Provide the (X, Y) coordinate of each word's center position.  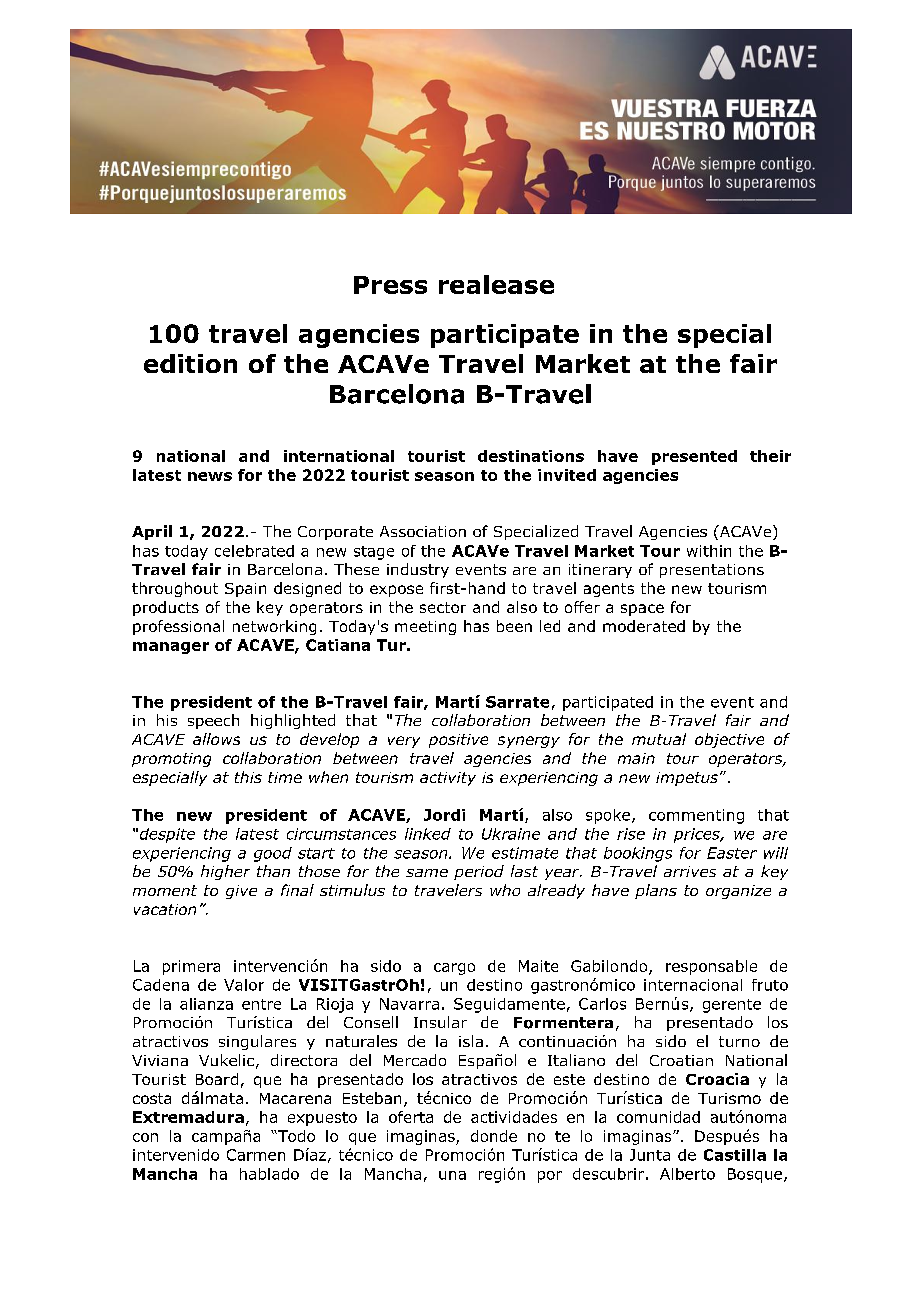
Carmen (256, 1155)
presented (694, 457)
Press (390, 285)
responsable (711, 967)
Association (423, 531)
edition (190, 363)
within (709, 551)
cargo (454, 969)
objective (729, 740)
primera (191, 967)
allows (216, 739)
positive (458, 741)
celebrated (254, 551)
